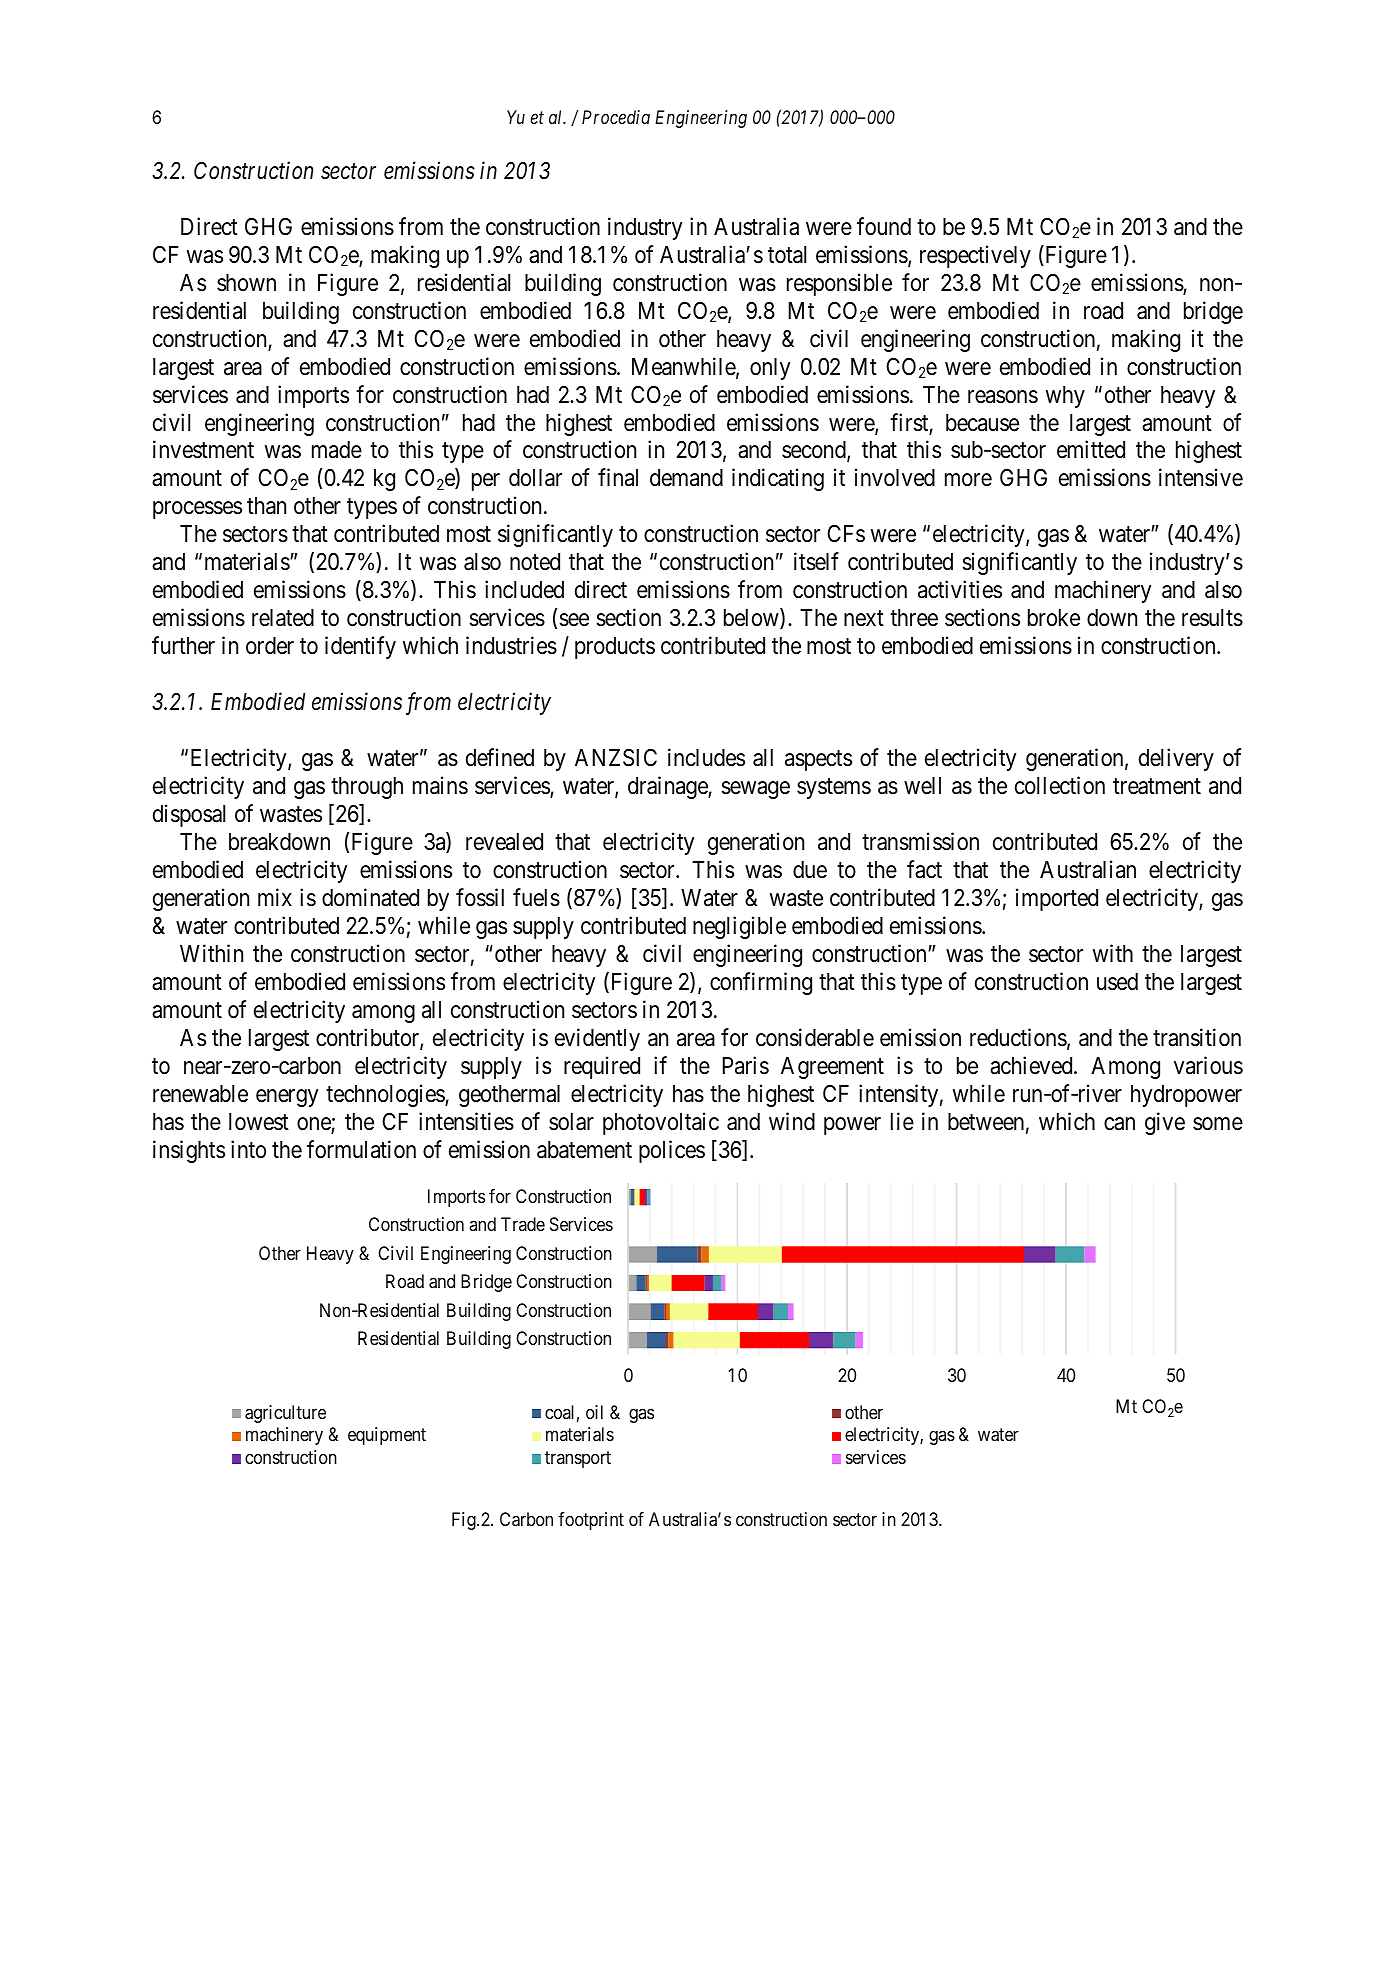  I want to click on shown, so click(246, 283).
